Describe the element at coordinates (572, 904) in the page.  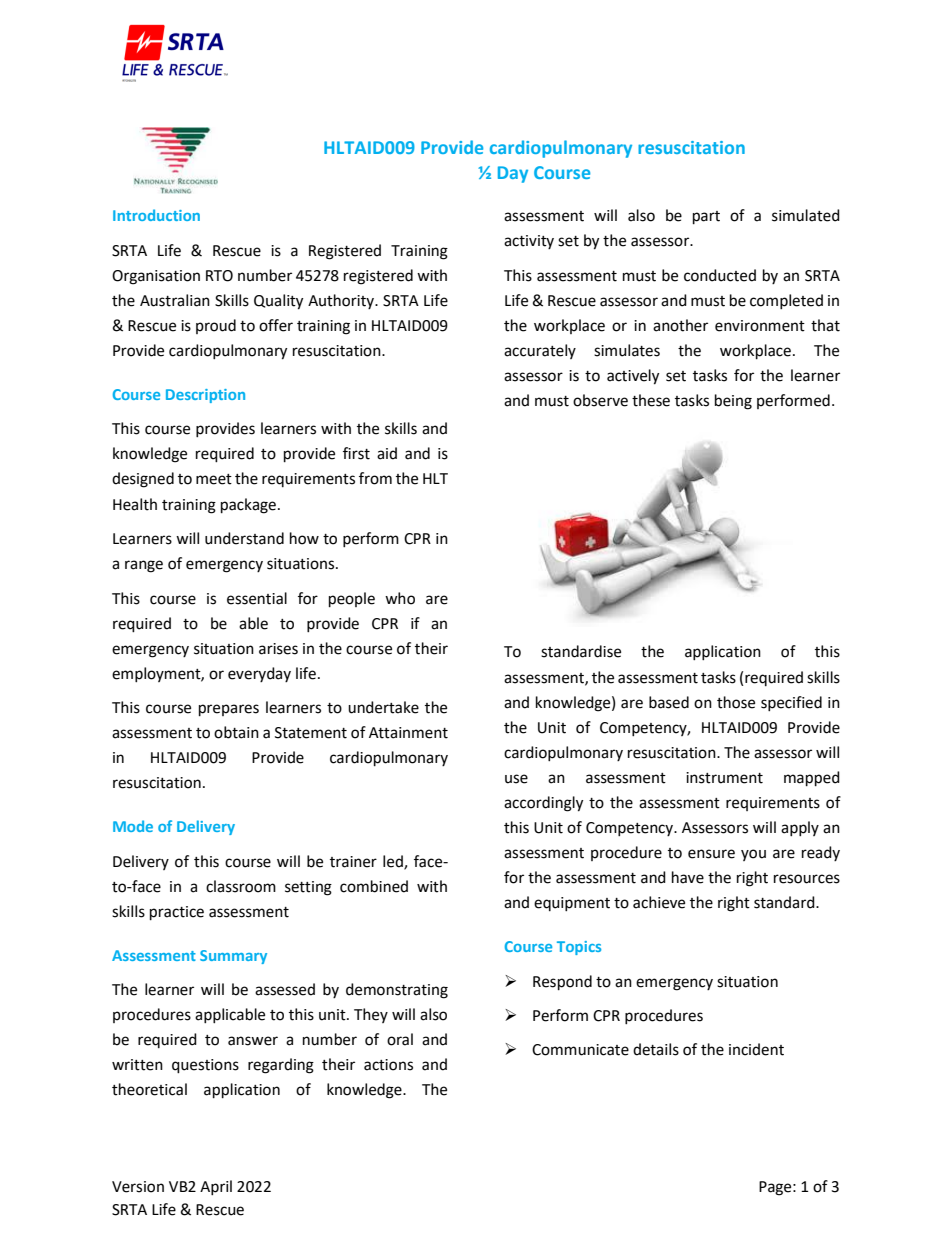
I see `equipment` at that location.
